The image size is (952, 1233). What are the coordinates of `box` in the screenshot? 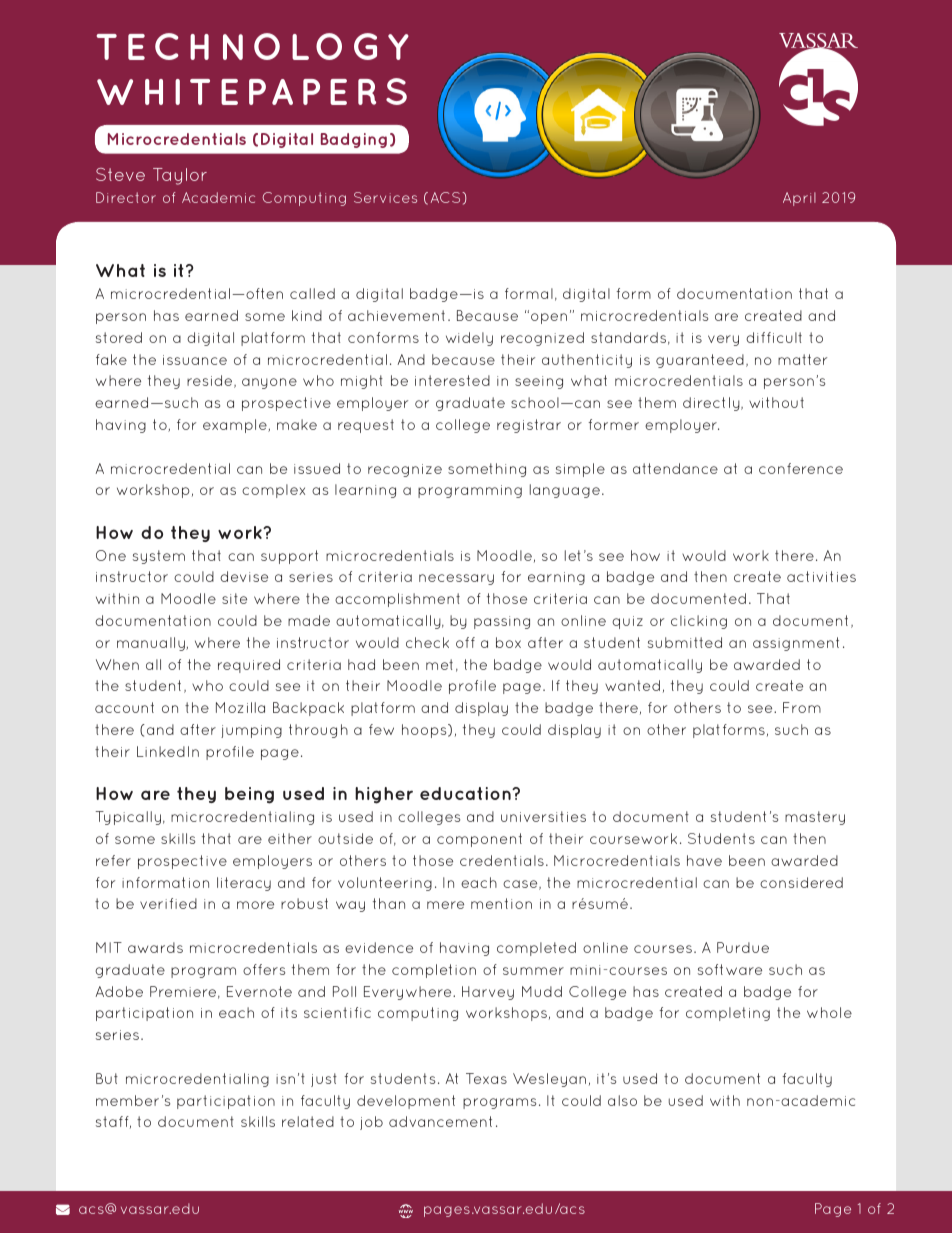 It's located at (508, 642).
